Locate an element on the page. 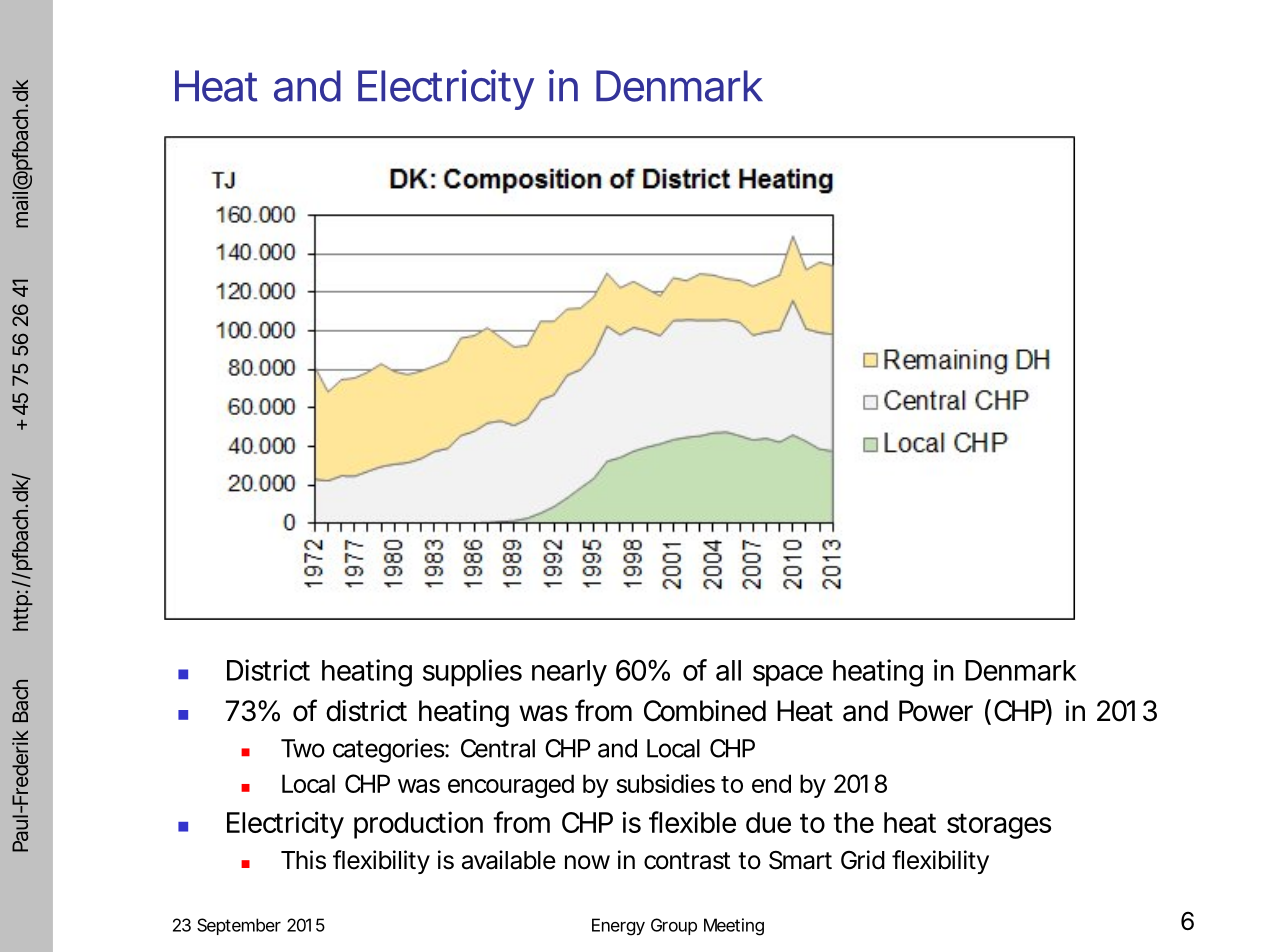 The image size is (1270, 952). Central is located at coordinates (498, 748).
